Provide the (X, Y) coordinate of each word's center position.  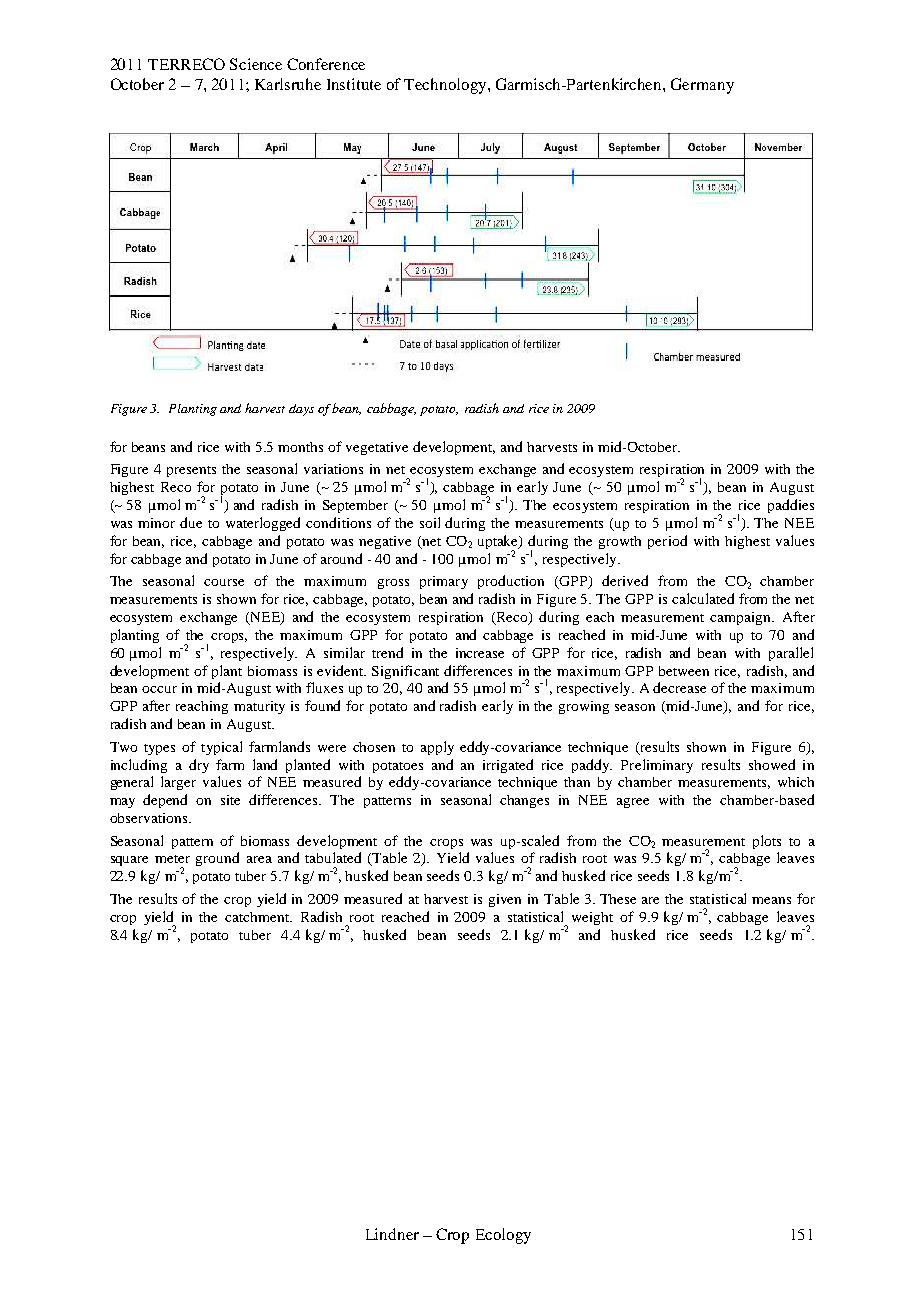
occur (159, 689)
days (301, 410)
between (684, 671)
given (505, 900)
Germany (702, 86)
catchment (258, 917)
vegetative (377, 448)
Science (256, 64)
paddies (791, 506)
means (771, 900)
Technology (446, 86)
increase (480, 653)
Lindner (392, 1234)
